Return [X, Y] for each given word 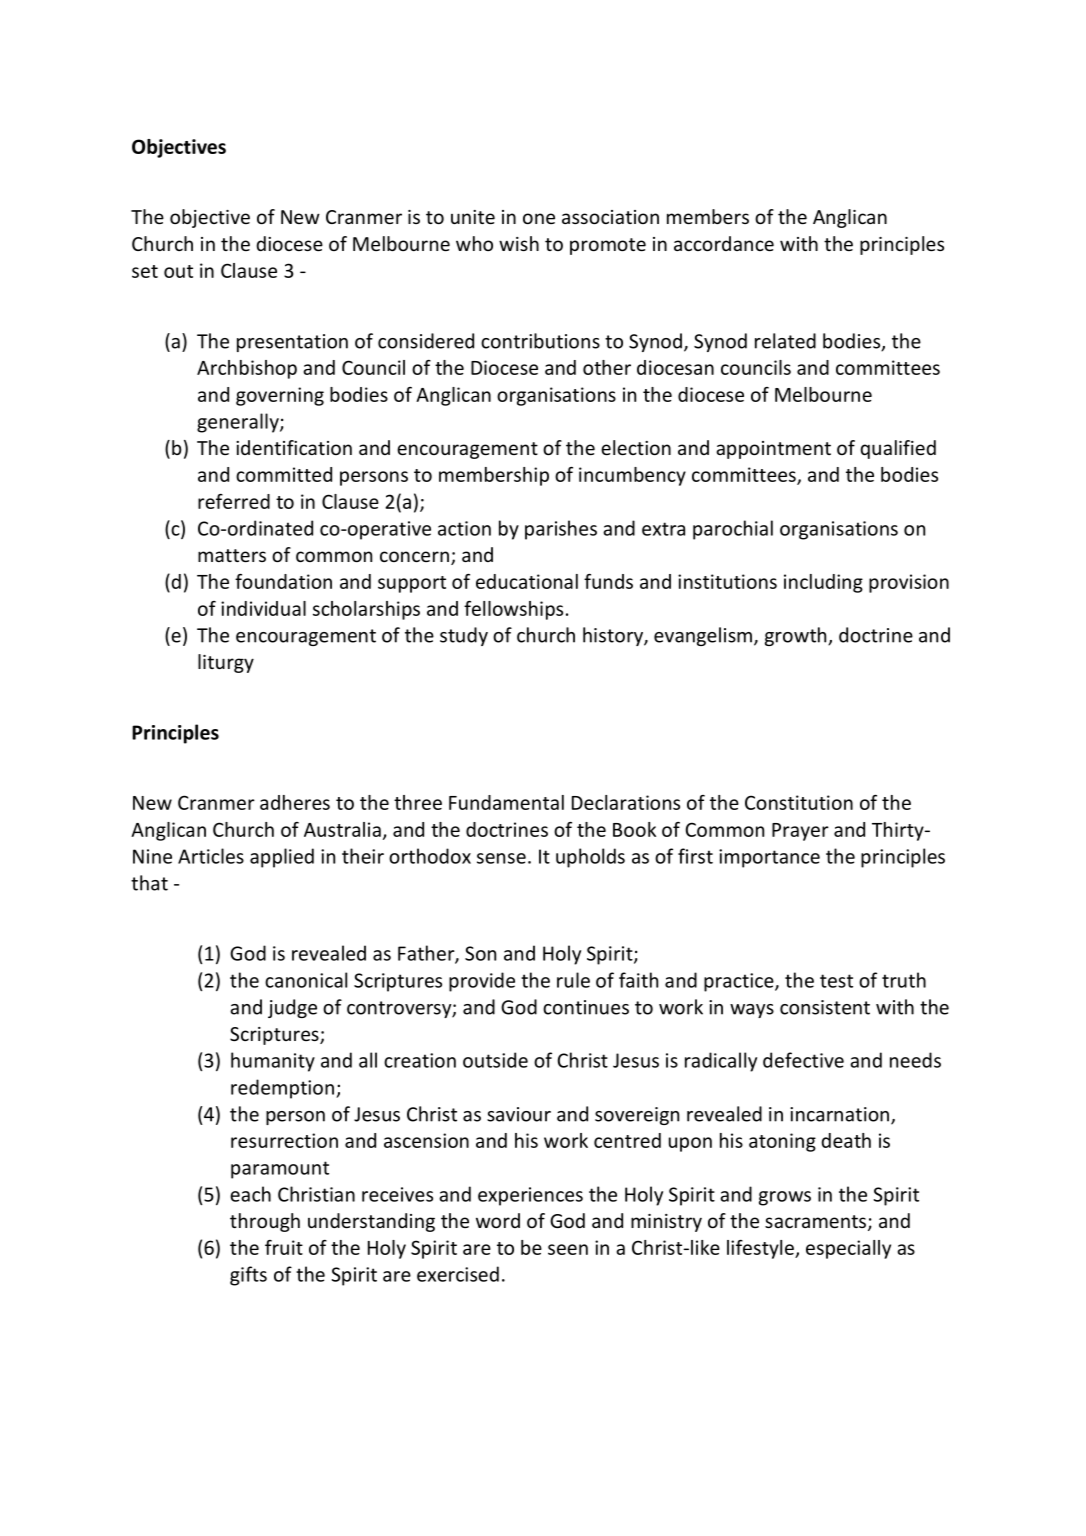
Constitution [799, 802]
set [145, 271]
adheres [295, 802]
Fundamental [506, 802]
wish [519, 243]
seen [568, 1249]
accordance [724, 243]
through [265, 1222]
